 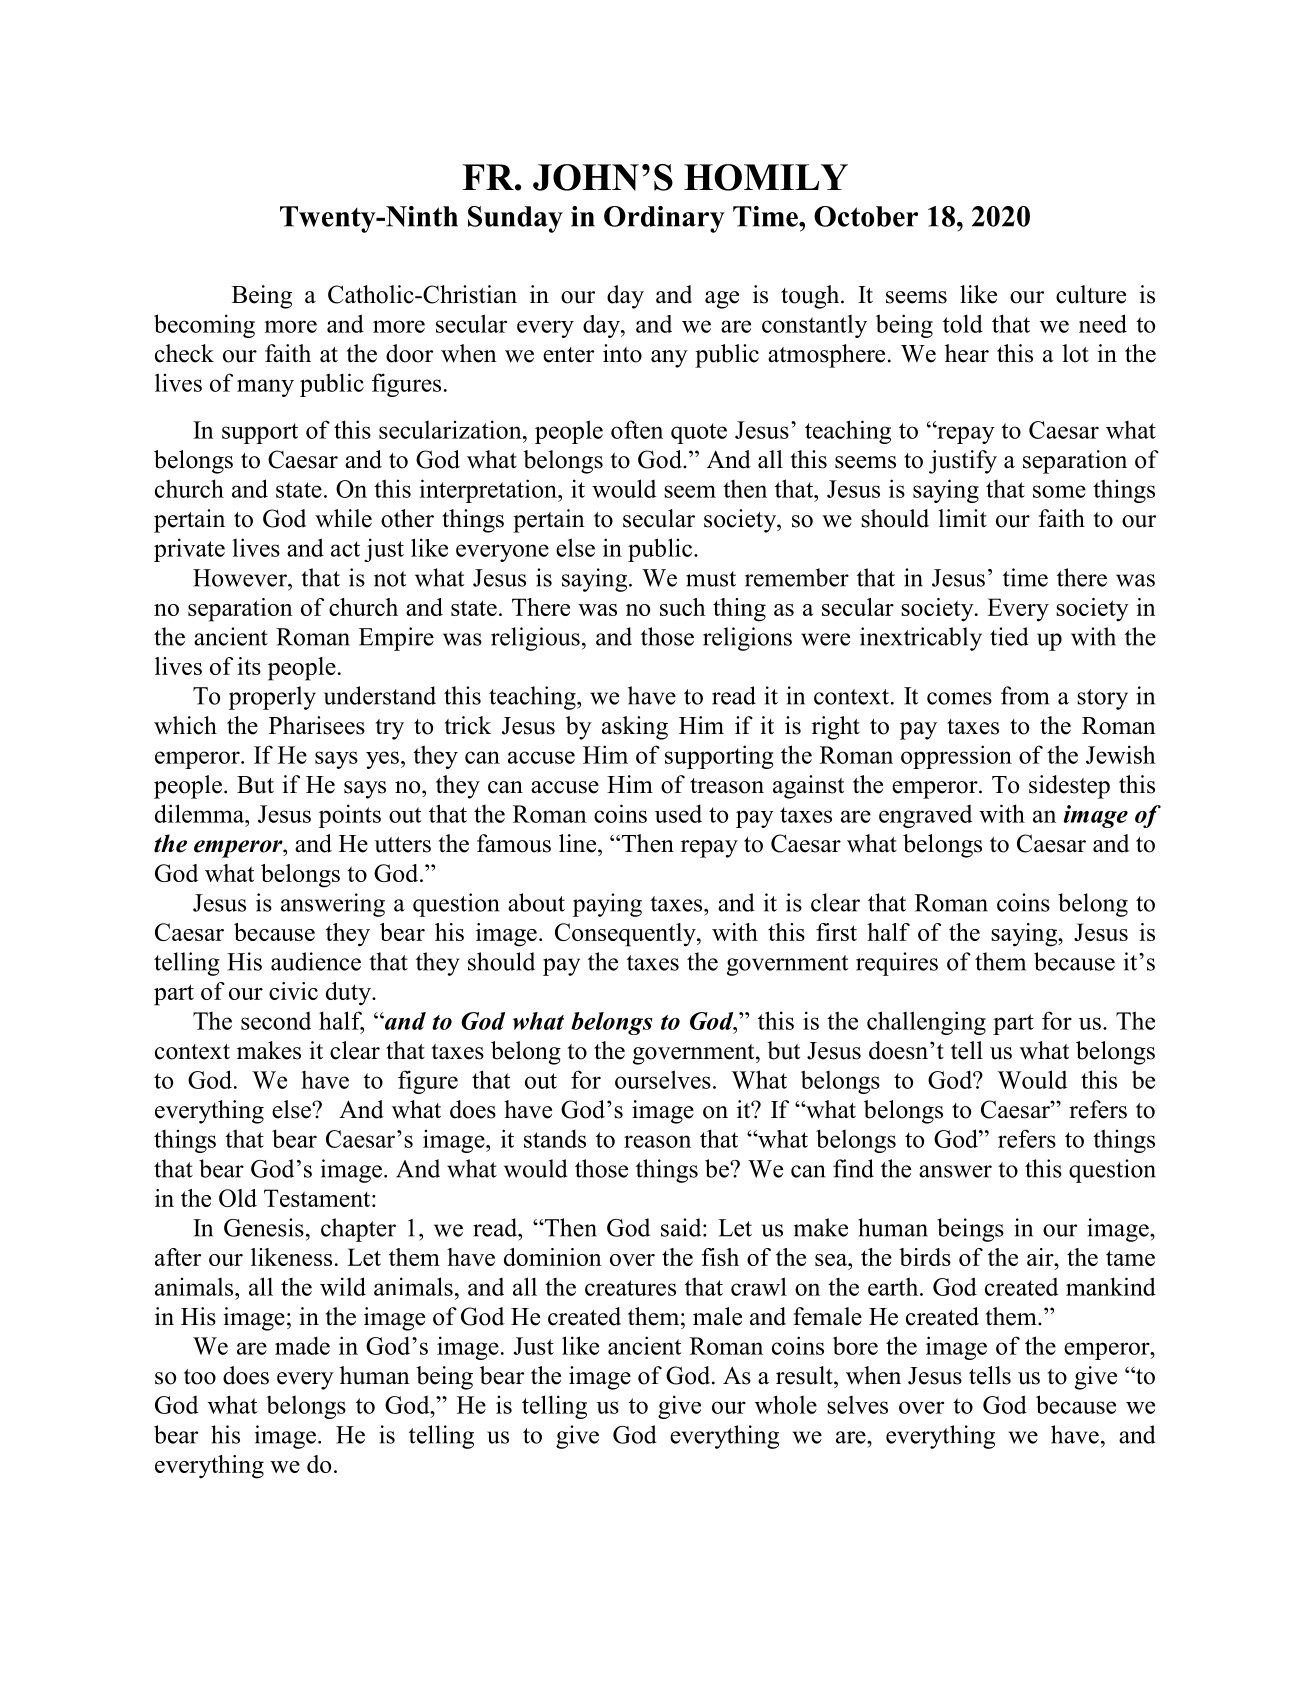 What do you see at coordinates (664, 219) in the screenshot?
I see `Ordinary` at bounding box center [664, 219].
